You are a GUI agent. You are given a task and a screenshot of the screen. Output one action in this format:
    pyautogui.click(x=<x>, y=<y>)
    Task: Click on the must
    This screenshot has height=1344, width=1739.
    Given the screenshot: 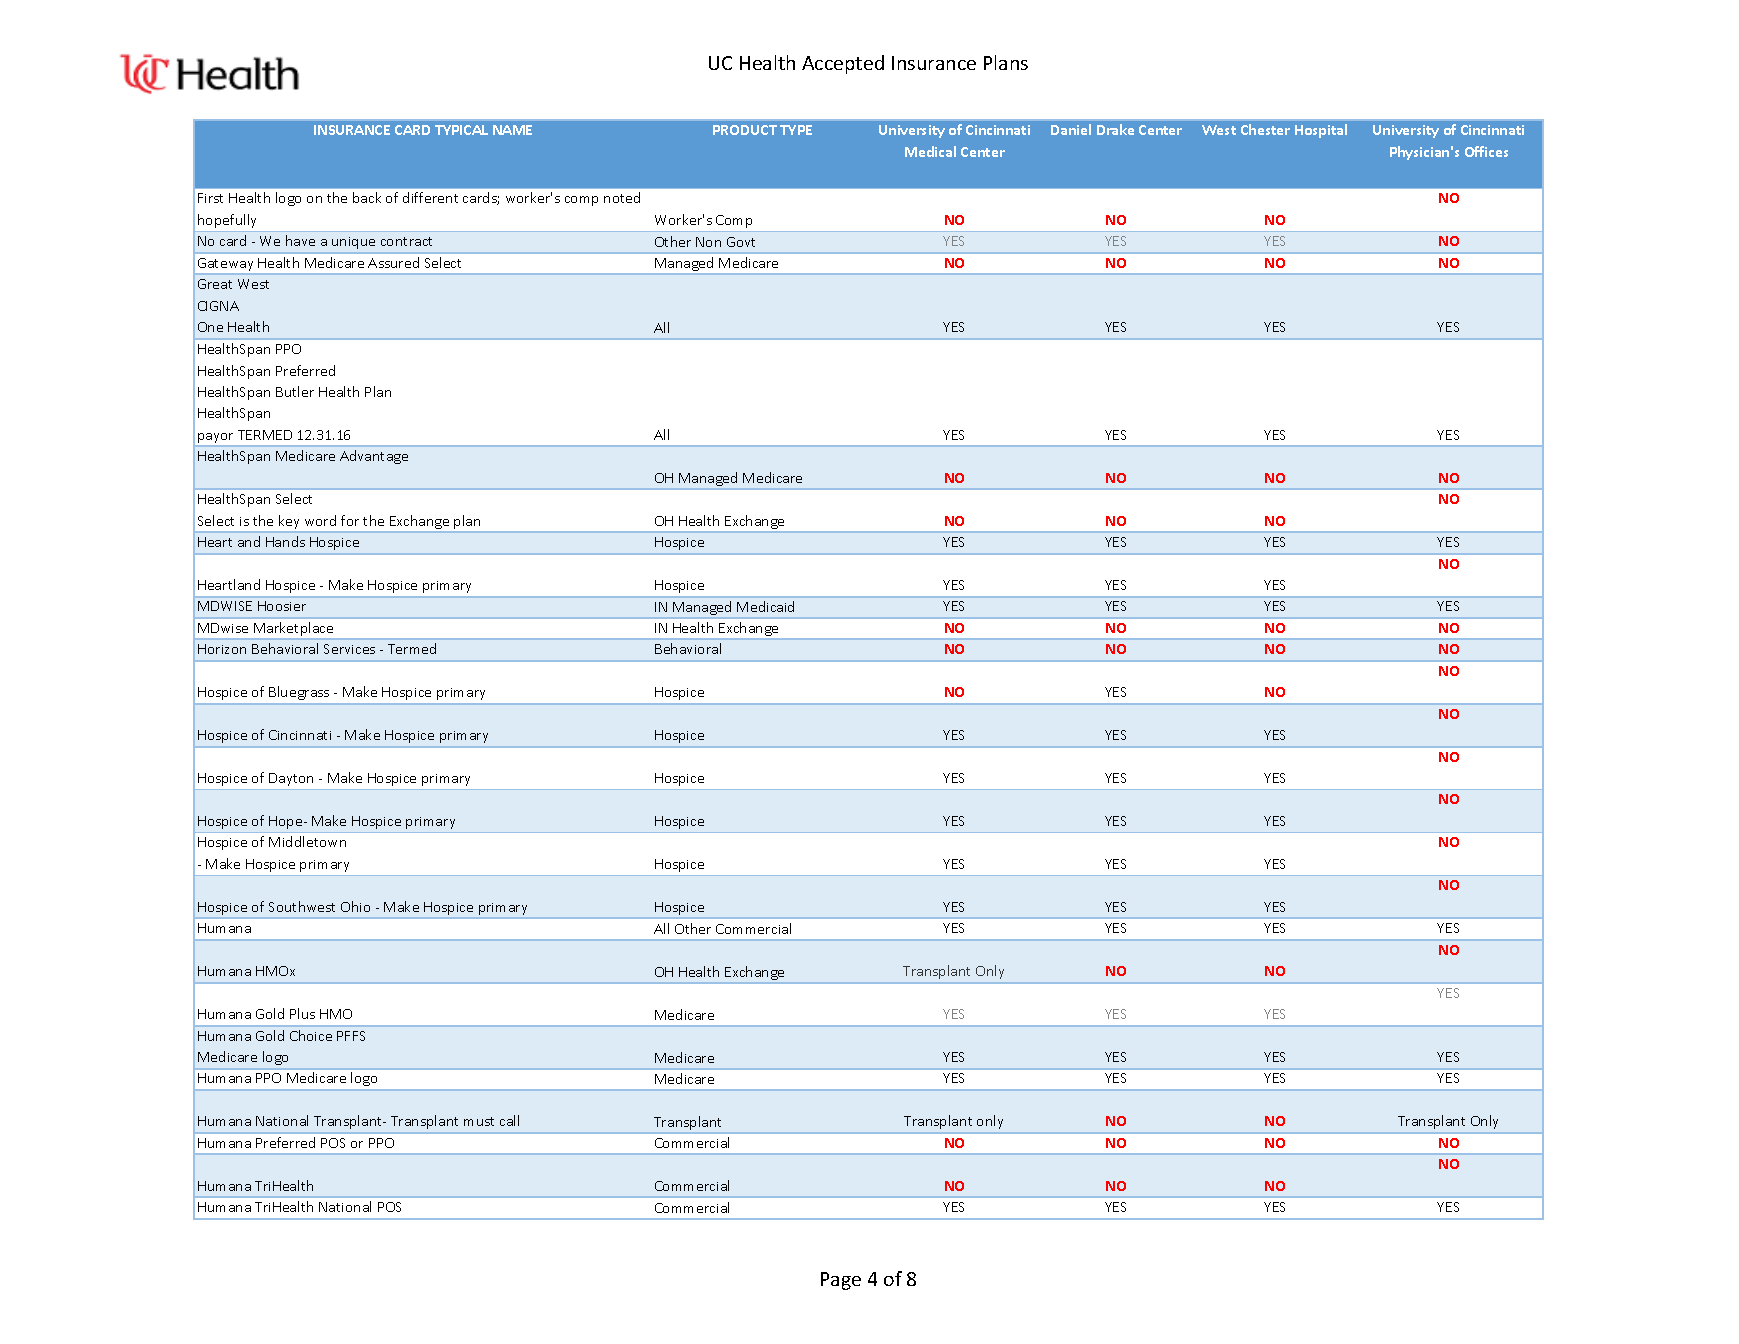 What is the action you would take?
    pyautogui.click(x=479, y=1121)
